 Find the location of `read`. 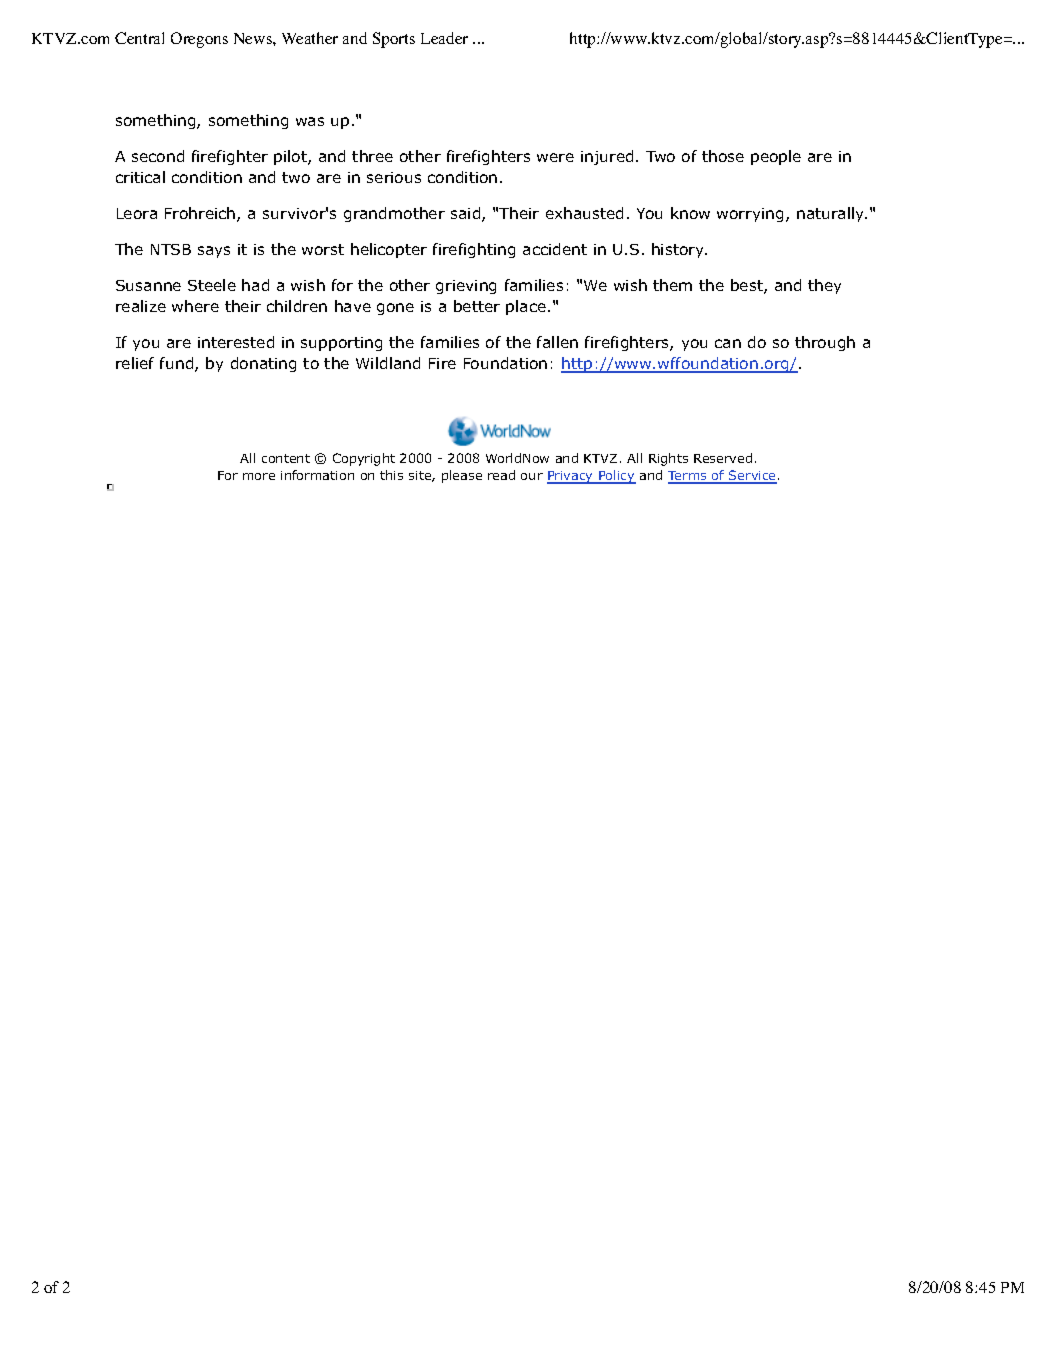

read is located at coordinates (501, 475).
